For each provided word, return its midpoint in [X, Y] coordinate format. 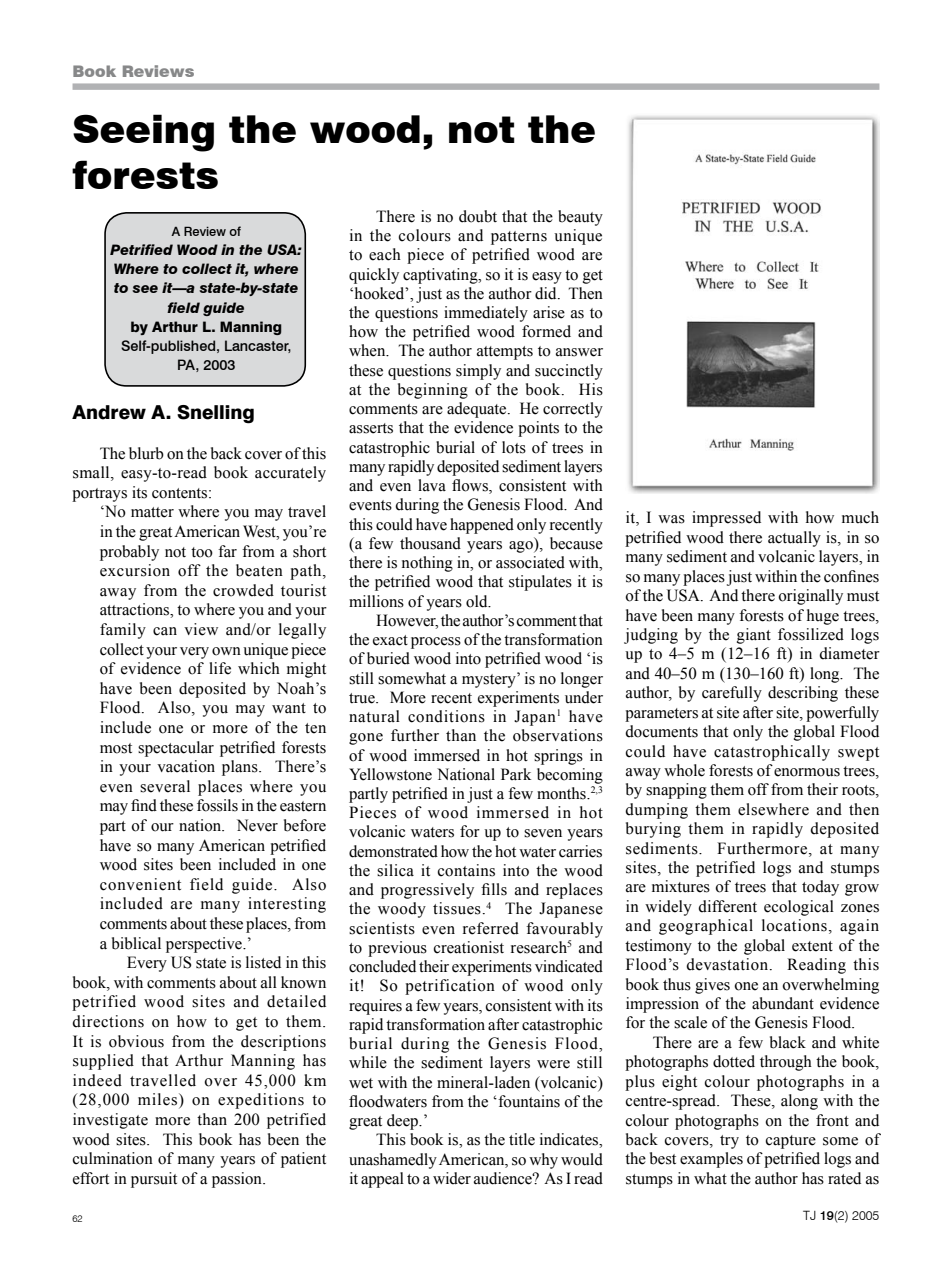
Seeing [143, 133]
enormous [807, 772]
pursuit [154, 1180]
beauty [580, 218]
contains [466, 870]
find [144, 805]
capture [791, 1142]
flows [471, 486]
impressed [726, 519]
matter [152, 512]
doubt [478, 216]
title [522, 1139]
